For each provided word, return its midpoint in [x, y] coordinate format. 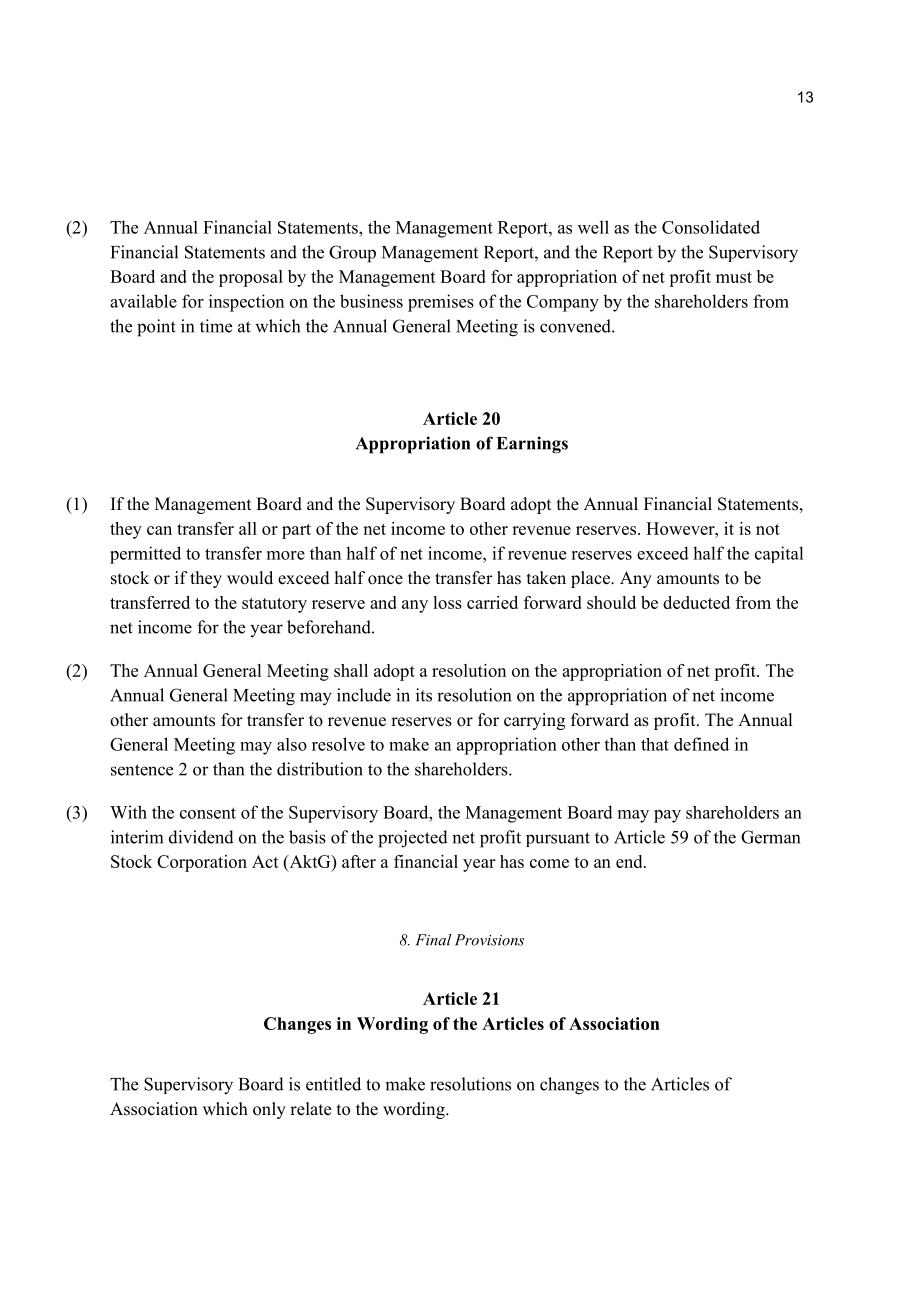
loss [447, 602]
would [250, 578]
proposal [251, 278]
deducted [696, 602]
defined [701, 744]
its [424, 695]
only [269, 1110]
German [770, 837]
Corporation [202, 863]
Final [433, 940]
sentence [142, 770]
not [768, 529]
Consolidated [711, 227]
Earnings [532, 445]
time [216, 326]
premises [441, 303]
